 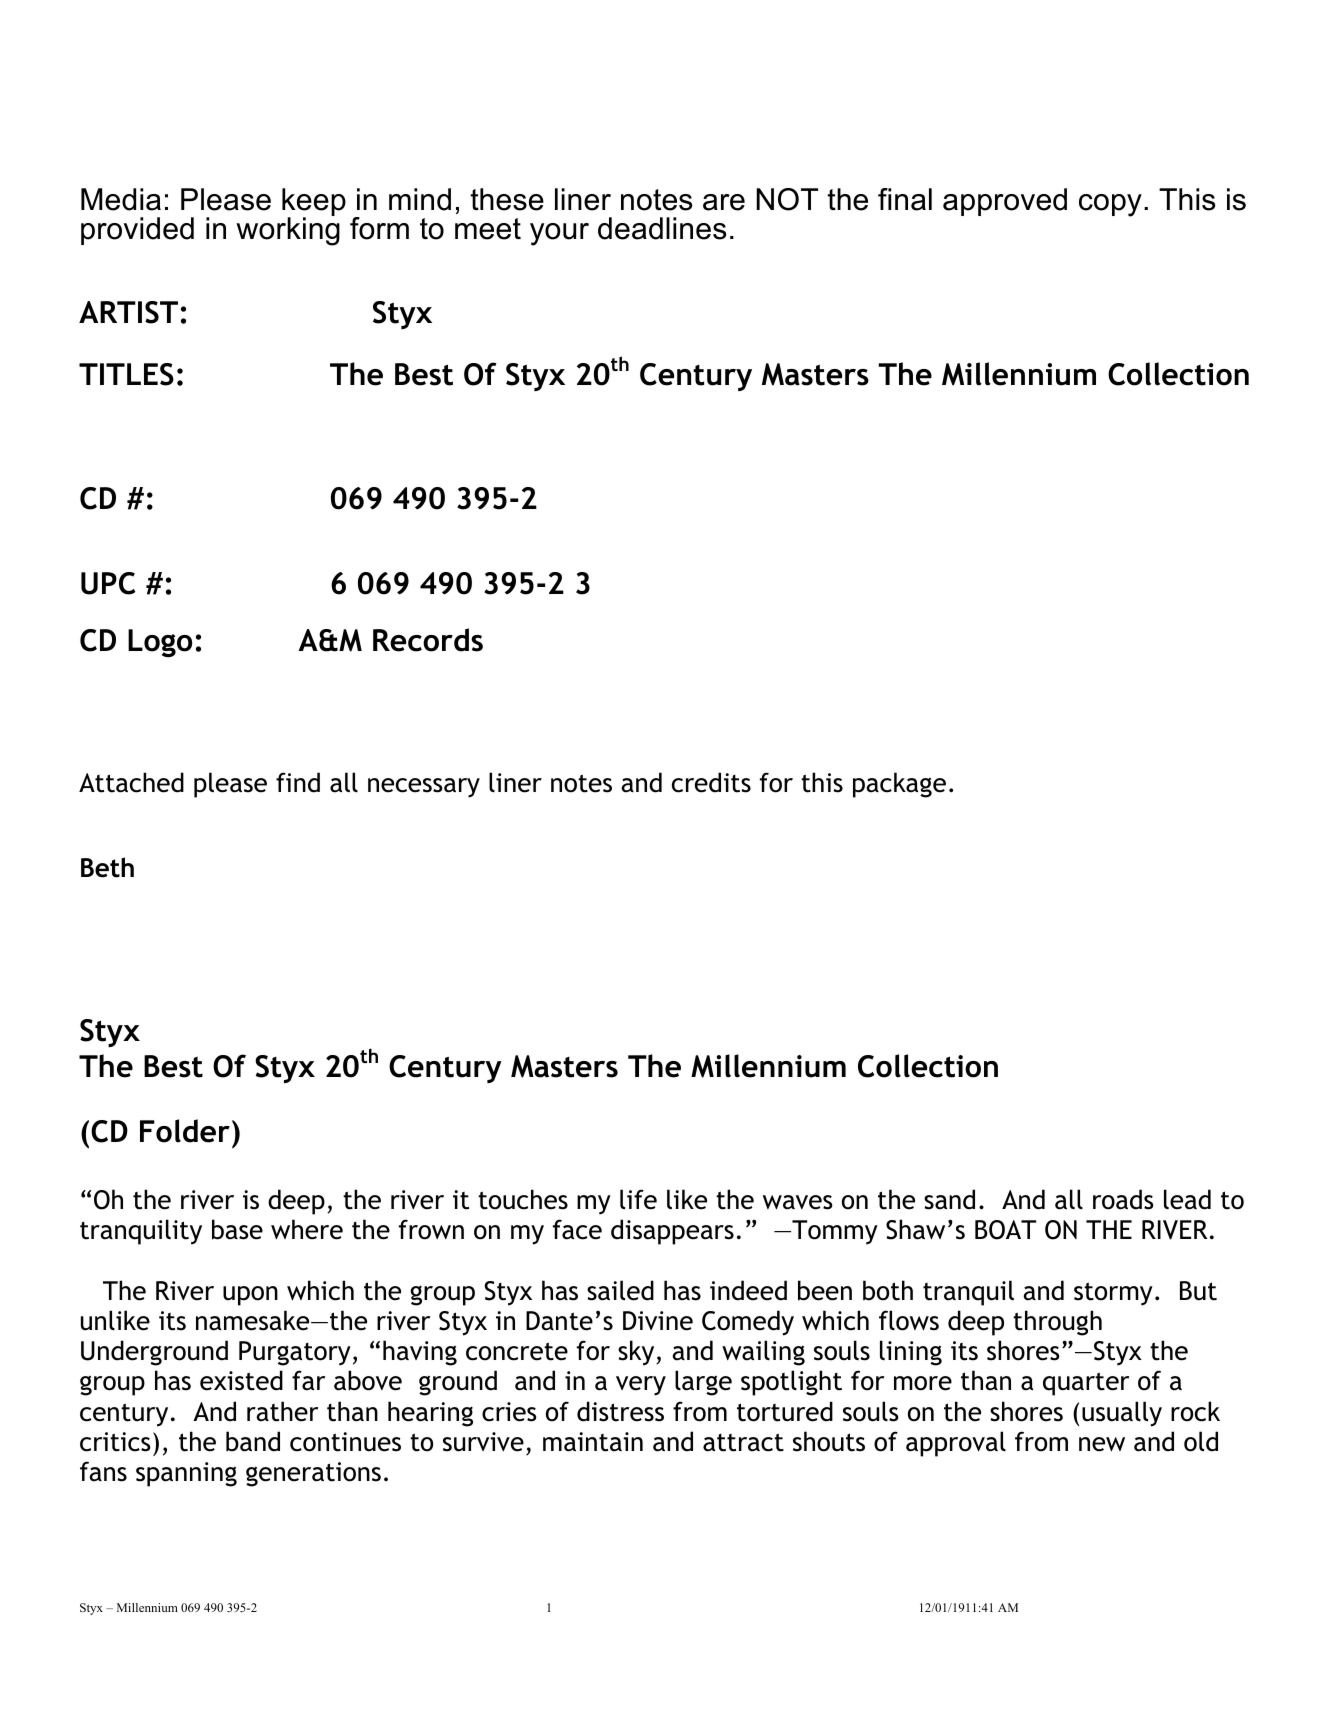 What do you see at coordinates (1110, 205) in the screenshot?
I see `copy` at bounding box center [1110, 205].
